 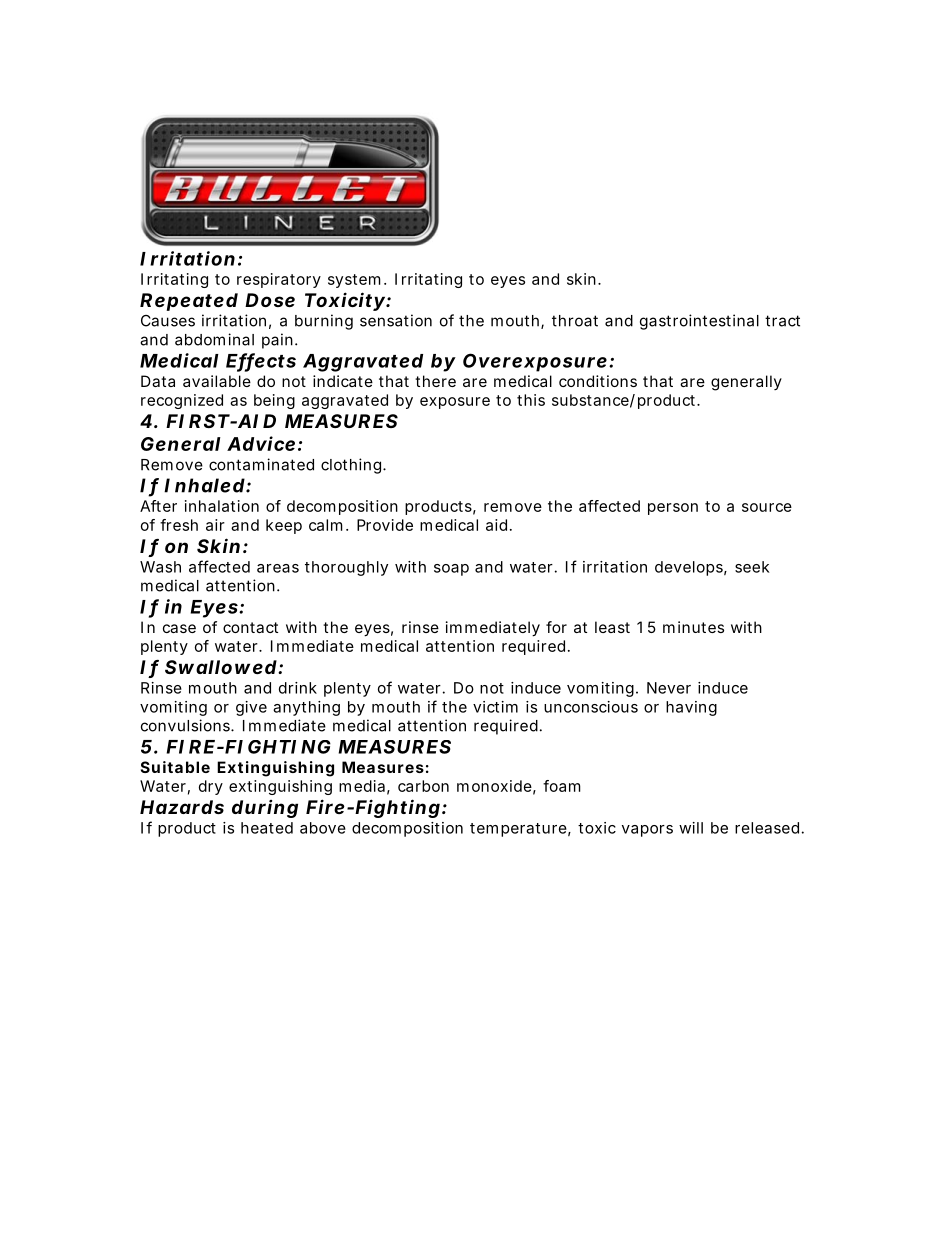 I want to click on clothing, so click(x=352, y=466).
